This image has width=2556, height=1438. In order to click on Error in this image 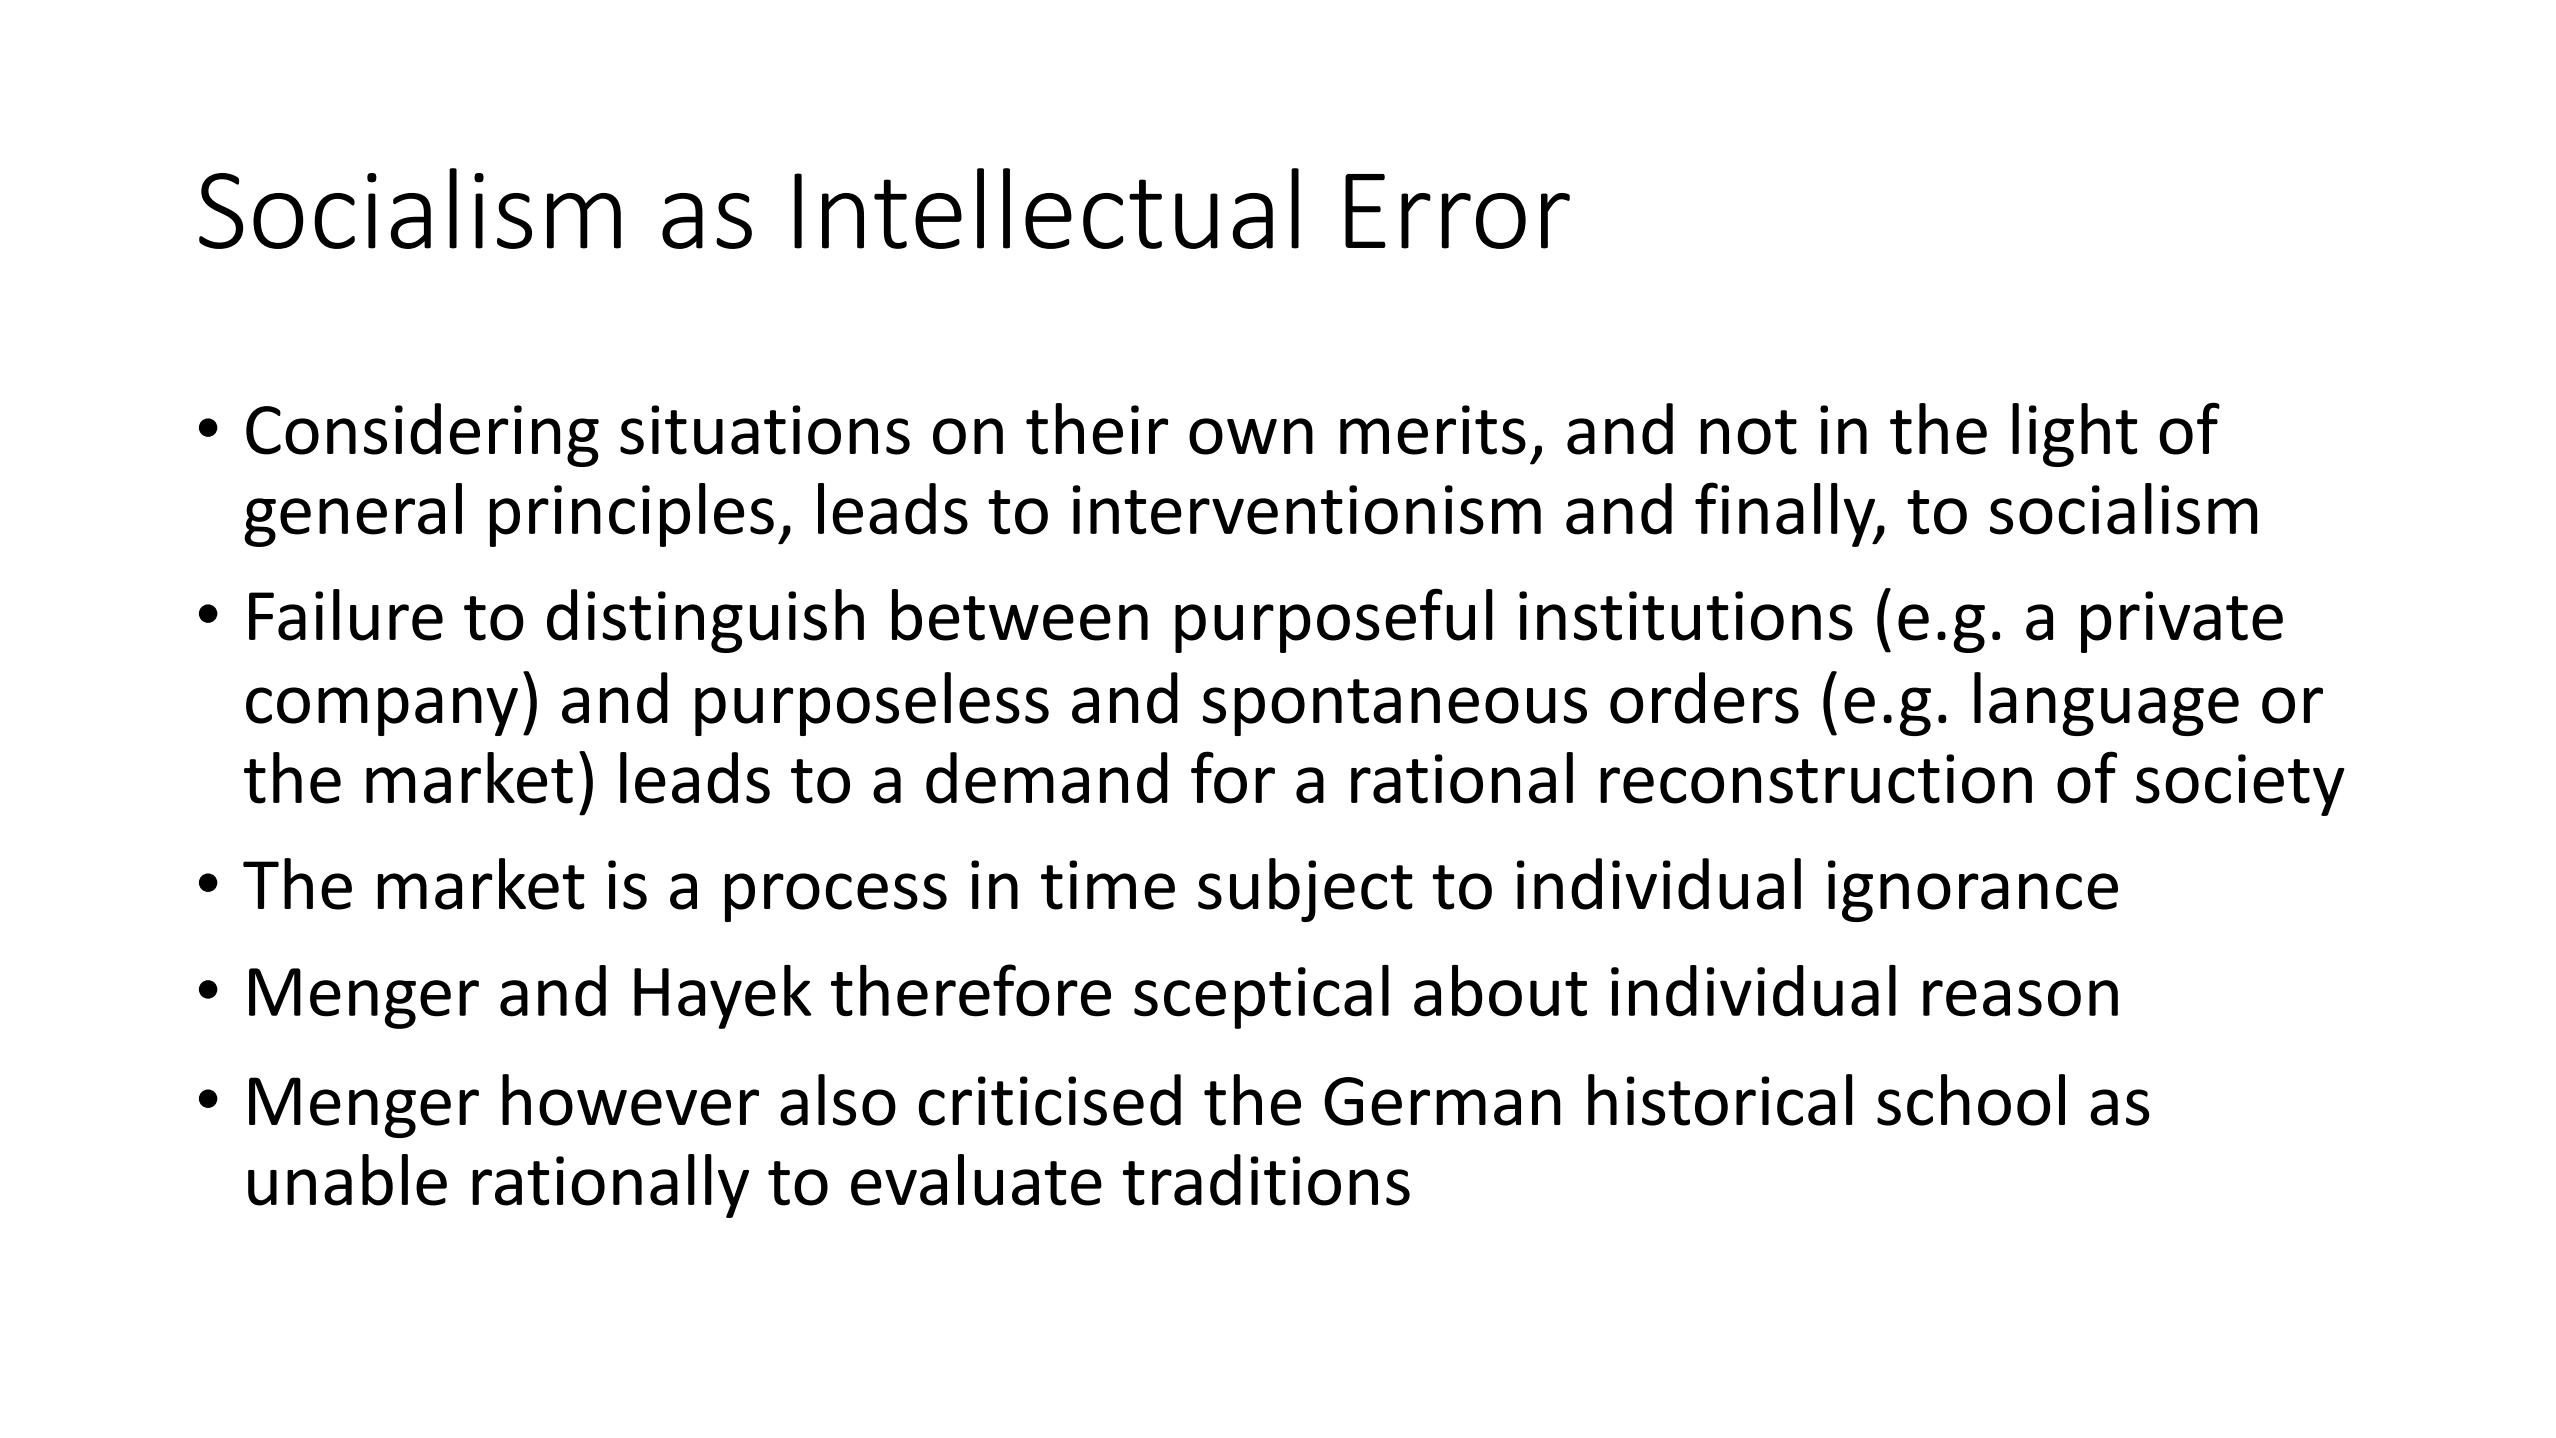, I will do `click(1457, 211)`.
